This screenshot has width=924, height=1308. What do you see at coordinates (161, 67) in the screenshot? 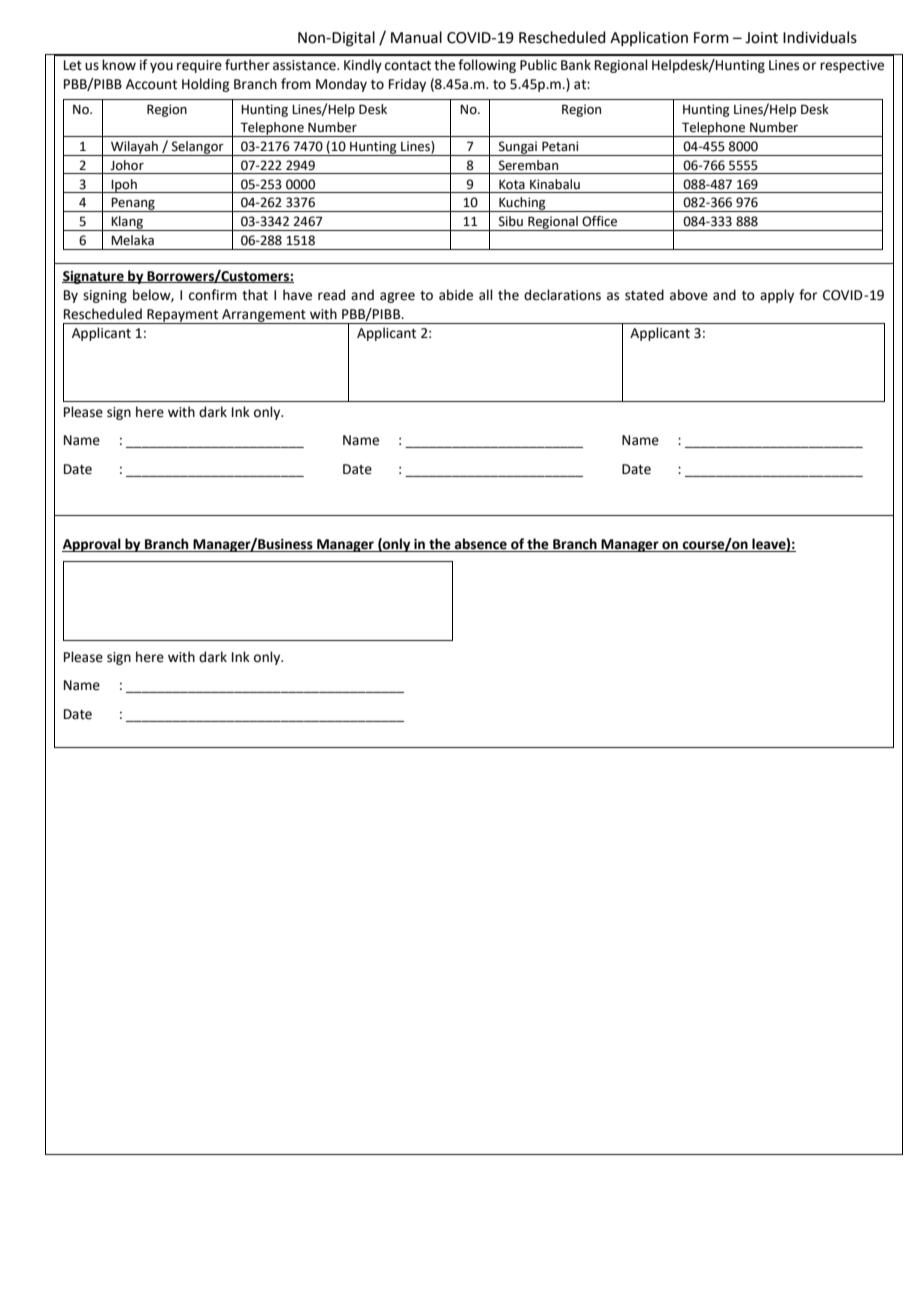
I see `you` at bounding box center [161, 67].
